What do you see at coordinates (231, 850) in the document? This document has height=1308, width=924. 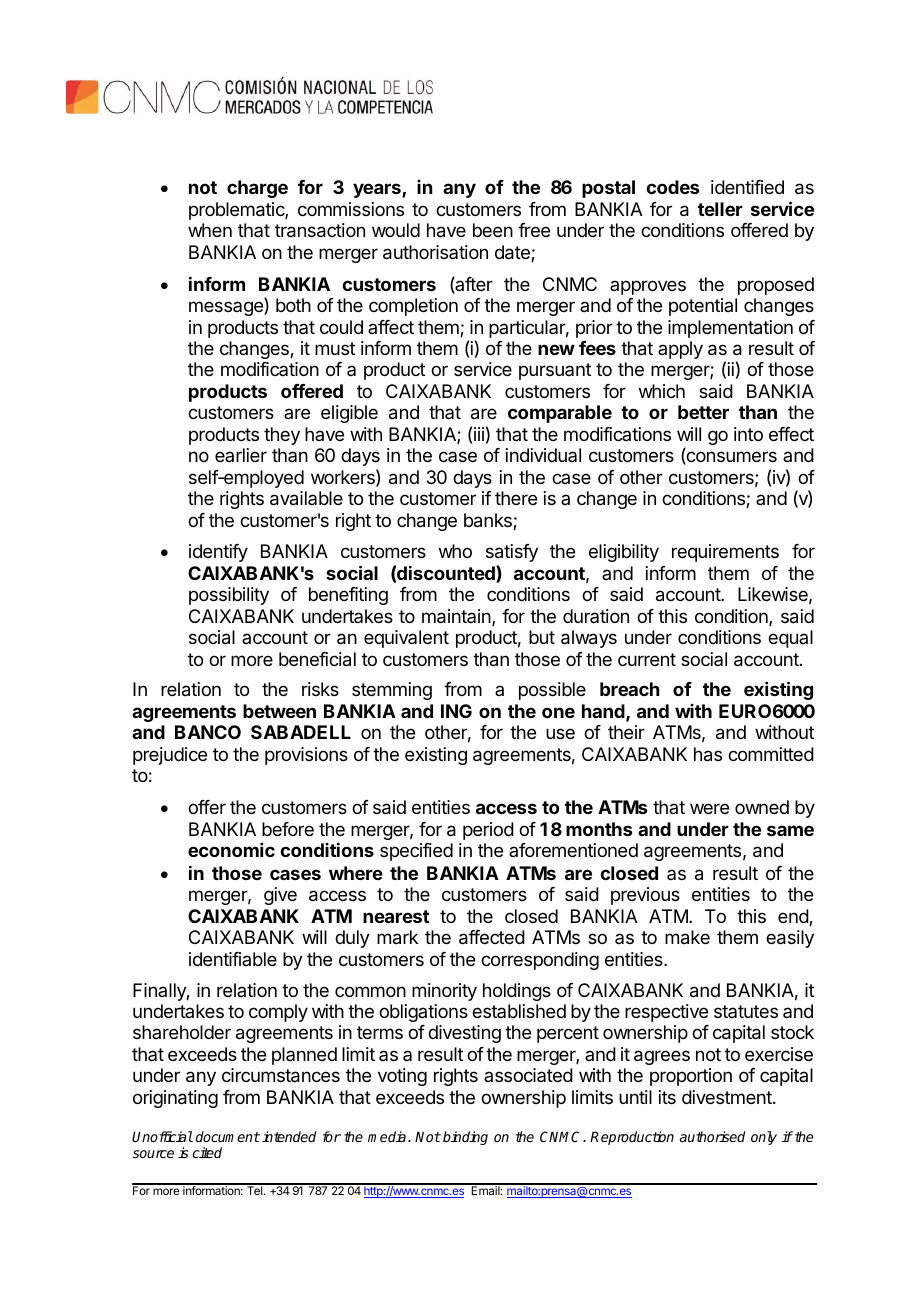 I see `economic` at bounding box center [231, 850].
